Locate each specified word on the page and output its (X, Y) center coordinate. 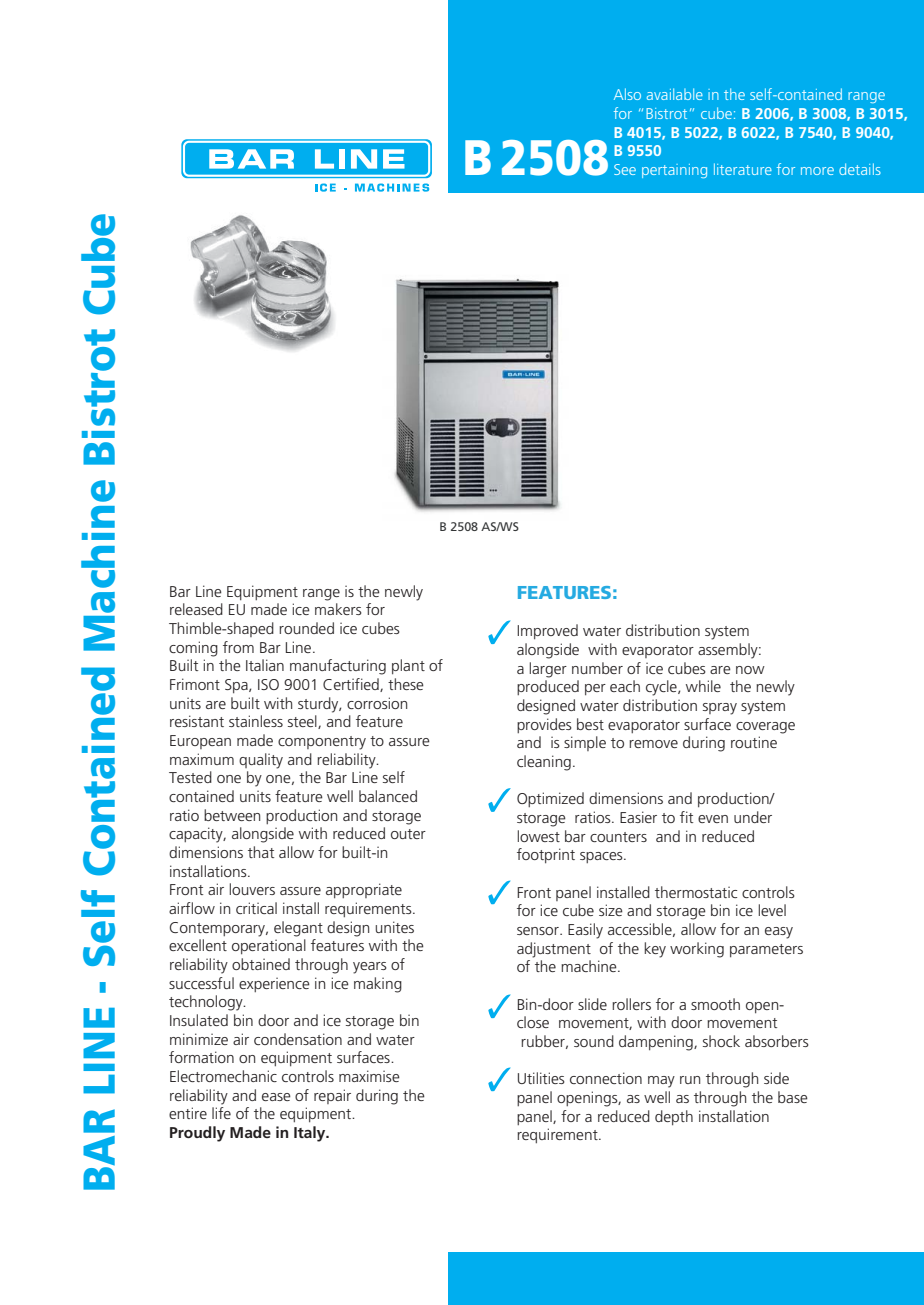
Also (627, 94)
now (750, 670)
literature (743, 169)
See (625, 169)
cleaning (544, 763)
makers (338, 609)
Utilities (541, 1078)
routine (754, 742)
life (221, 1113)
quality (261, 761)
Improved (547, 631)
